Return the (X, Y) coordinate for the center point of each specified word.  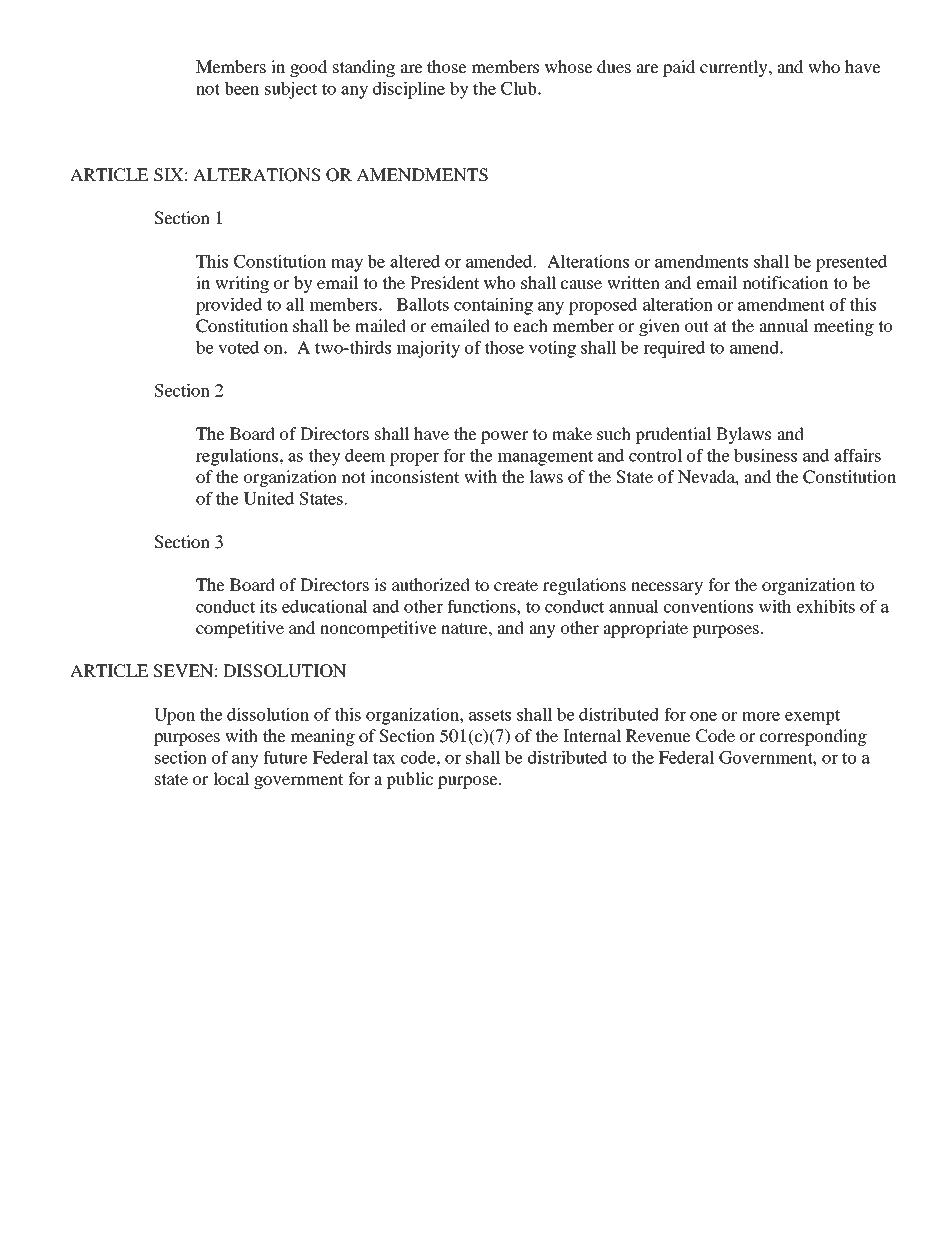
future (285, 757)
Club (520, 88)
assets (490, 715)
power (504, 437)
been (241, 88)
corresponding (813, 737)
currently (735, 68)
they (324, 457)
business (765, 455)
